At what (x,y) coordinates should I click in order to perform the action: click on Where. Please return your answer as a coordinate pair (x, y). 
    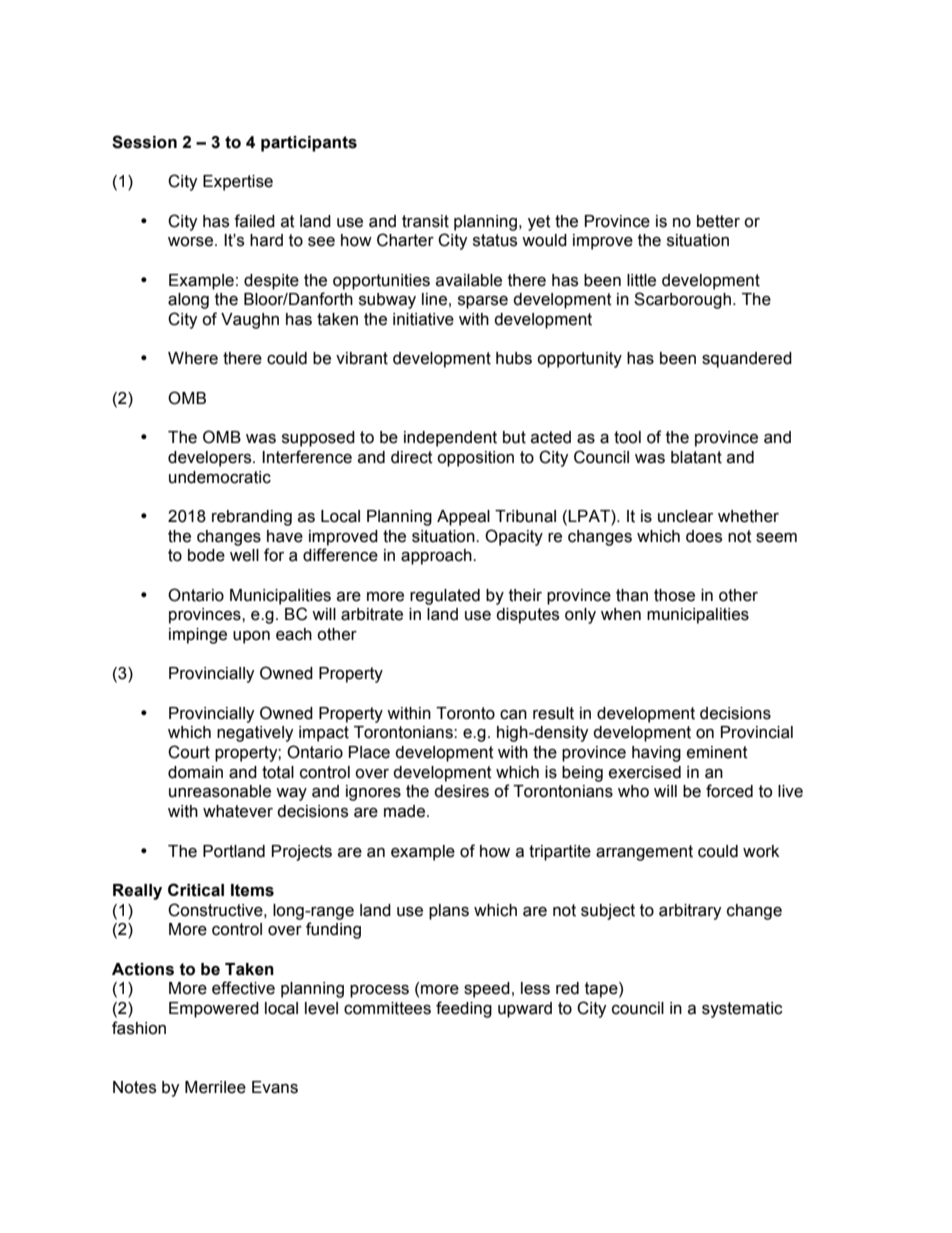
    Looking at the image, I should click on (193, 358).
